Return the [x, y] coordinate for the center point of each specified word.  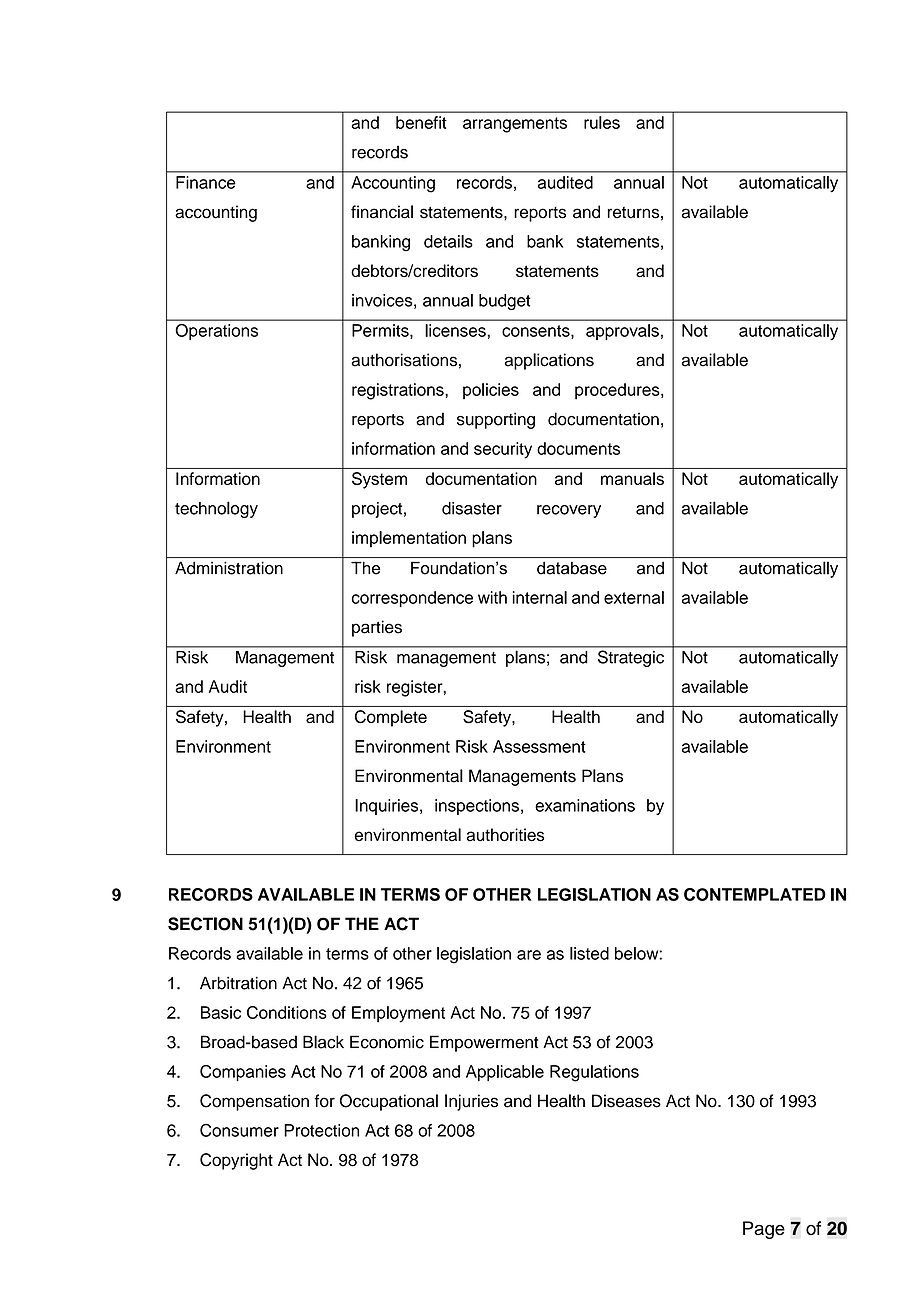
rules [602, 122]
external [634, 597]
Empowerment [484, 1043]
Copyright [236, 1161]
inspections [477, 807]
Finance [206, 182]
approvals [622, 332]
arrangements [515, 125]
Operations [217, 332]
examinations [585, 805]
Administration [229, 568]
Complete [391, 718]
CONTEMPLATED [755, 894]
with [492, 597]
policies [491, 391]
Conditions [287, 1012]
